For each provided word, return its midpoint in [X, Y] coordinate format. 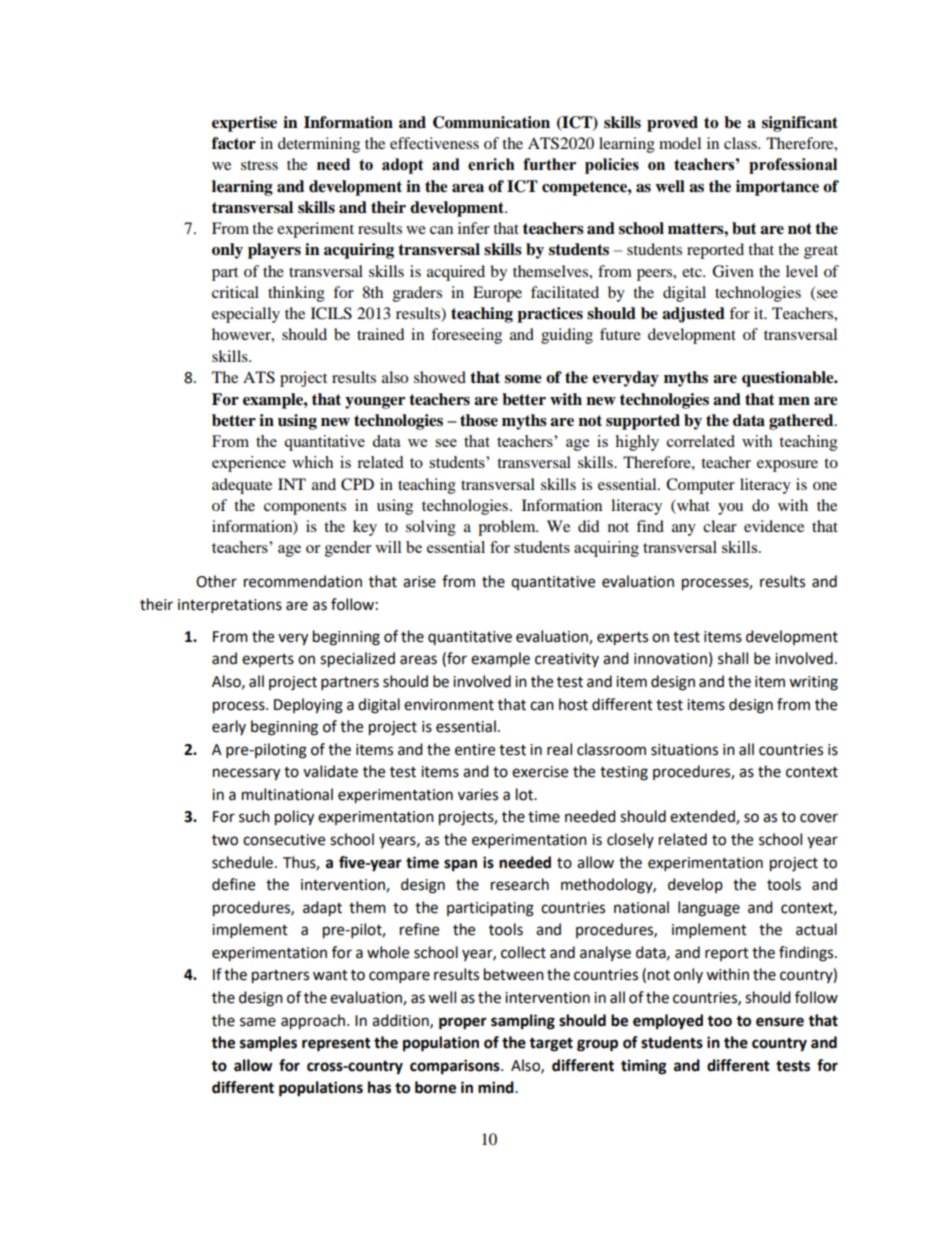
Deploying [308, 706]
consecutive [284, 840]
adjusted [693, 315]
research [520, 884]
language [709, 909]
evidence [774, 526]
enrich [491, 164]
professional [793, 166]
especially [246, 315]
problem [508, 528]
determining [319, 145]
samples [268, 1044]
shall [733, 658]
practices [550, 315]
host [573, 704]
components [305, 508]
